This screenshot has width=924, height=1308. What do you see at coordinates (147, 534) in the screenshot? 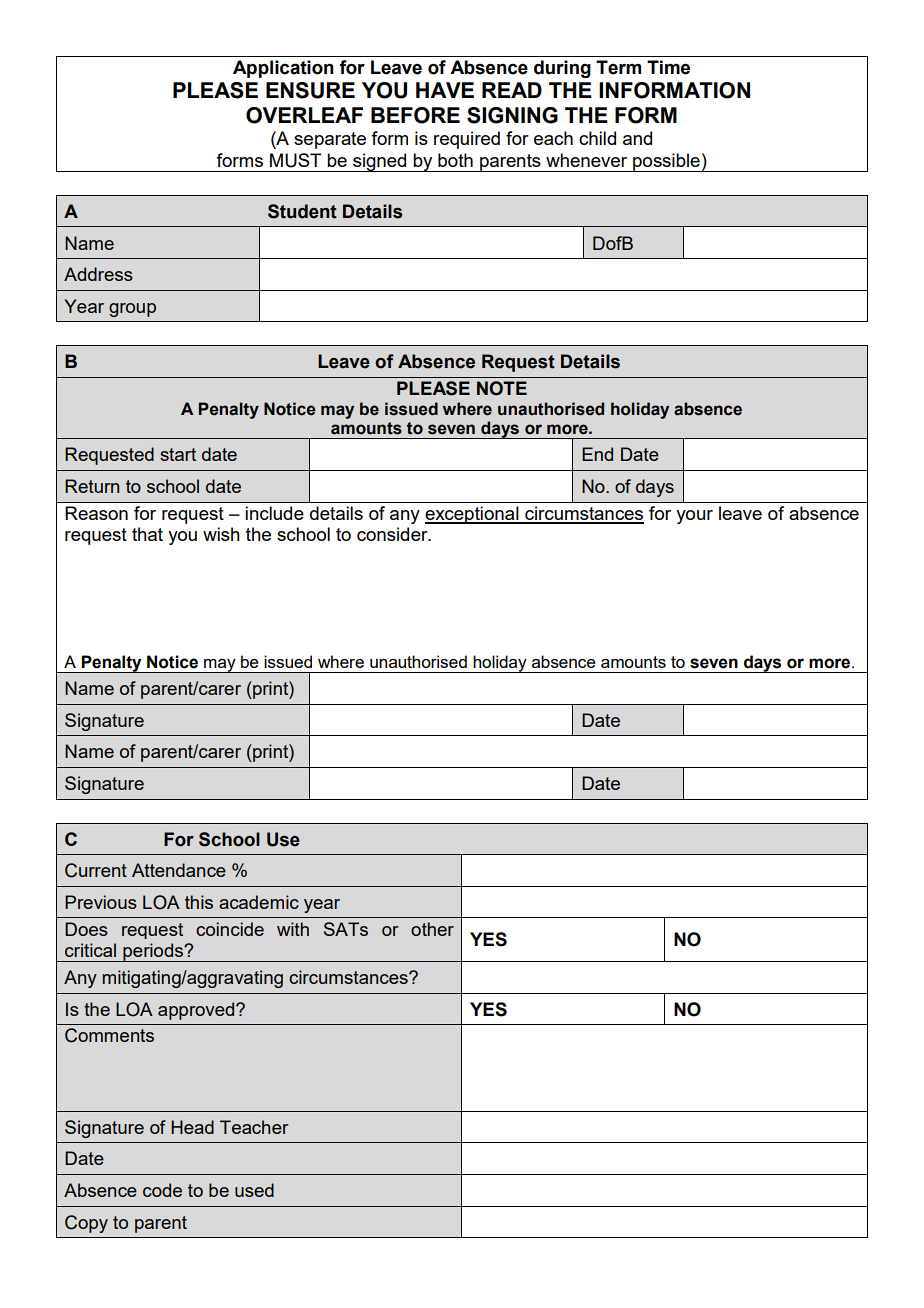
I see `that` at bounding box center [147, 534].
